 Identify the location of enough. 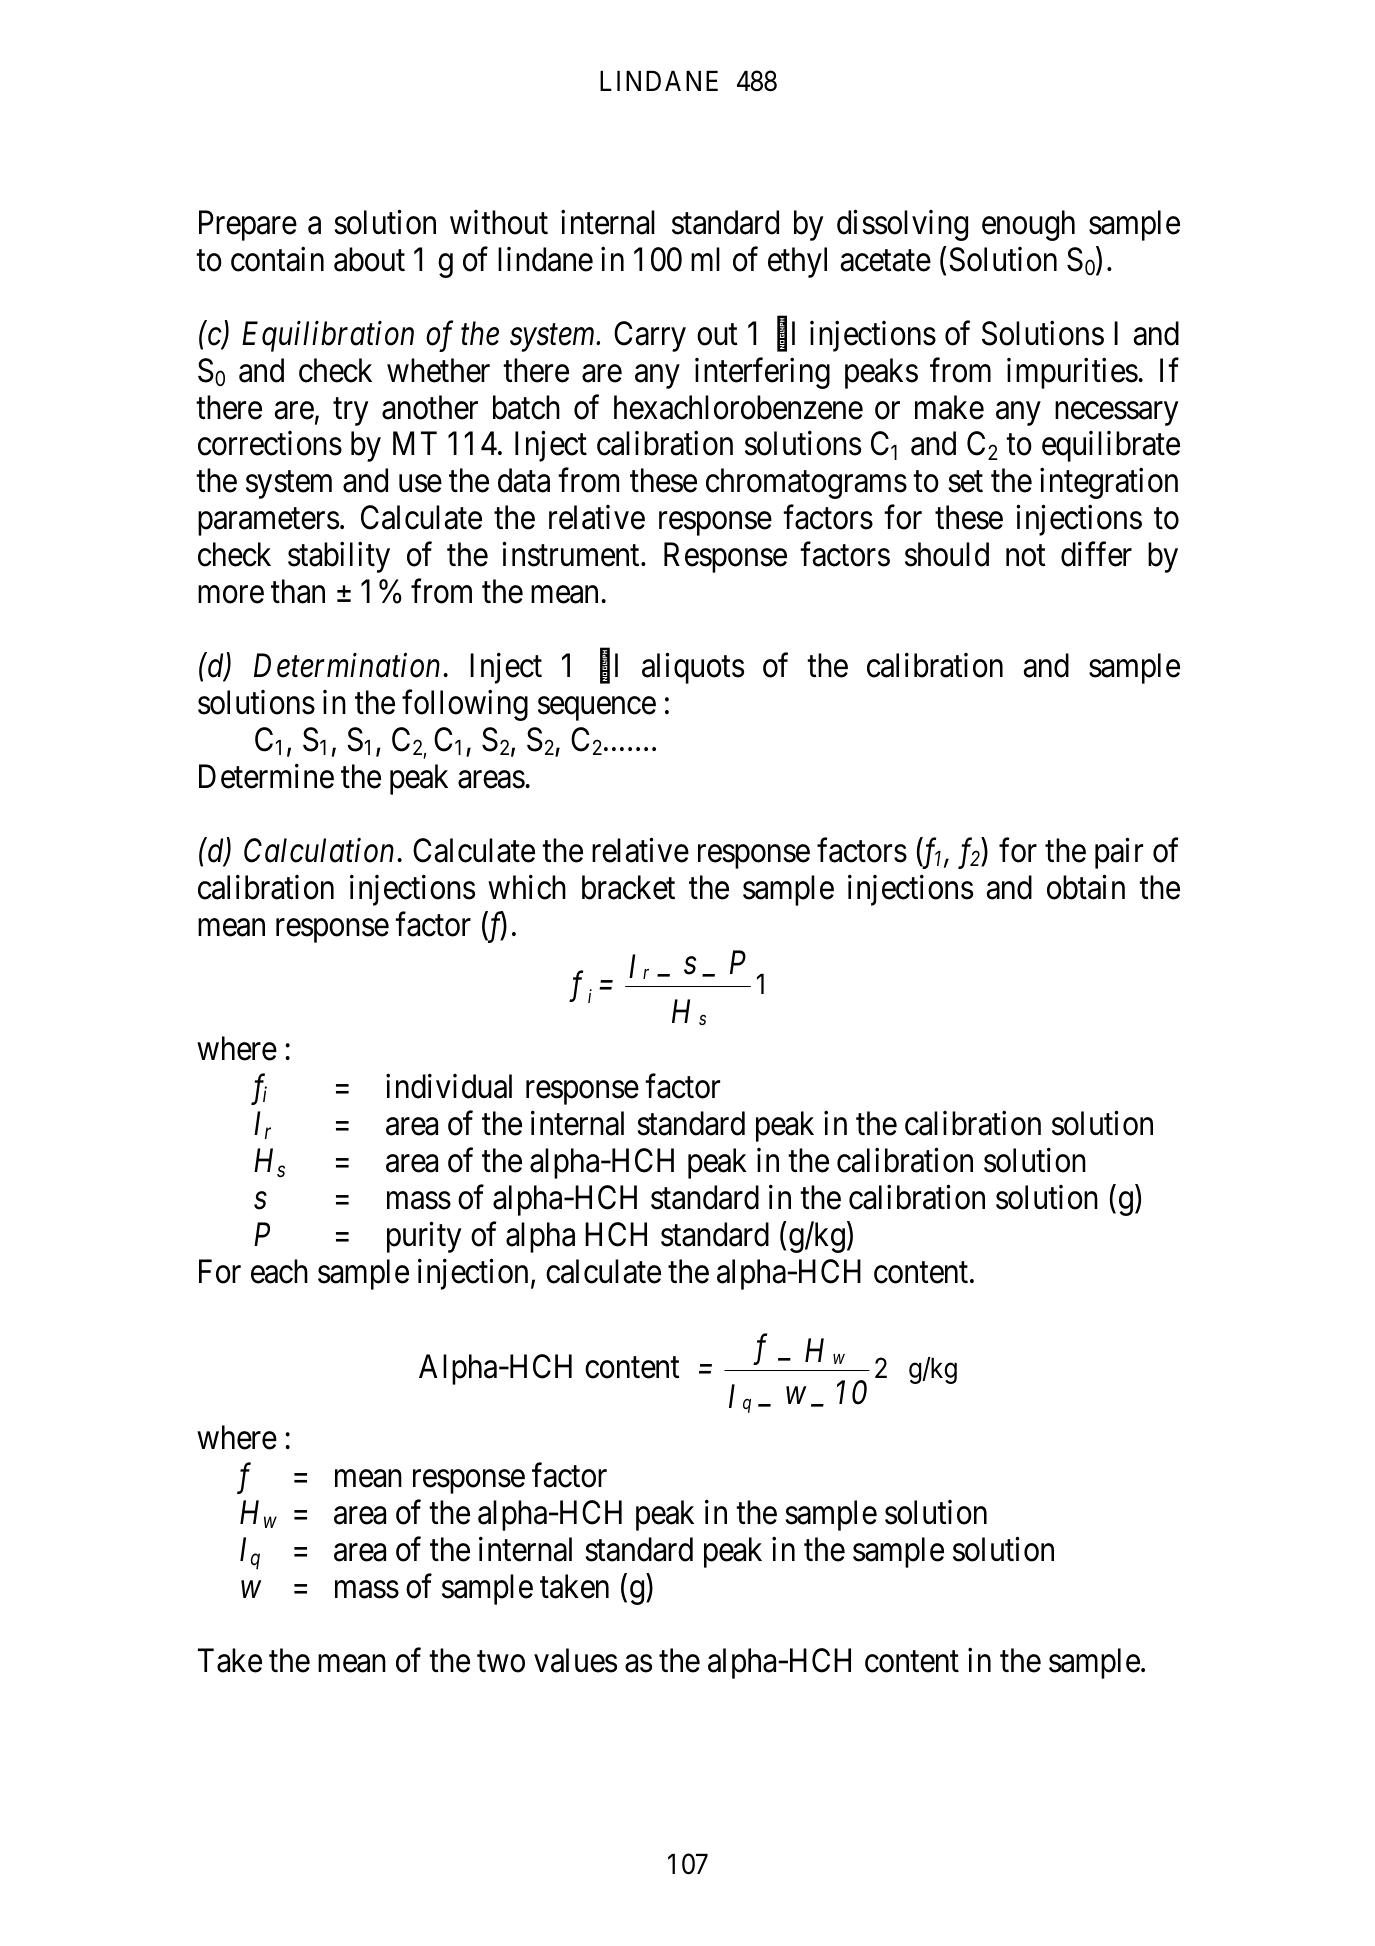
(1028, 225).
